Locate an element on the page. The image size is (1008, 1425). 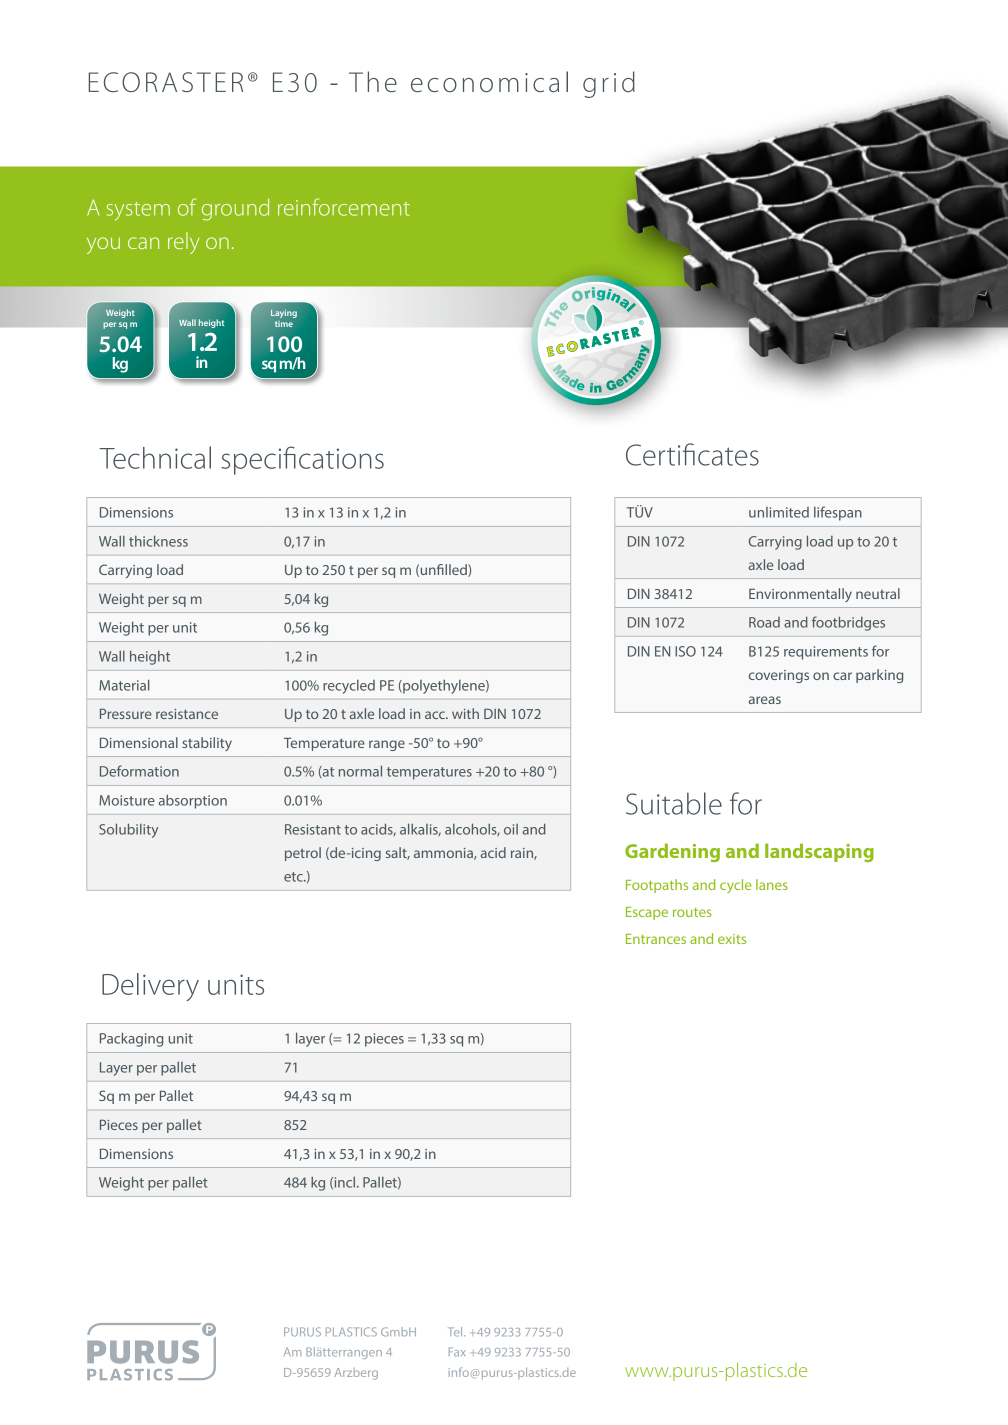
with is located at coordinates (465, 713).
